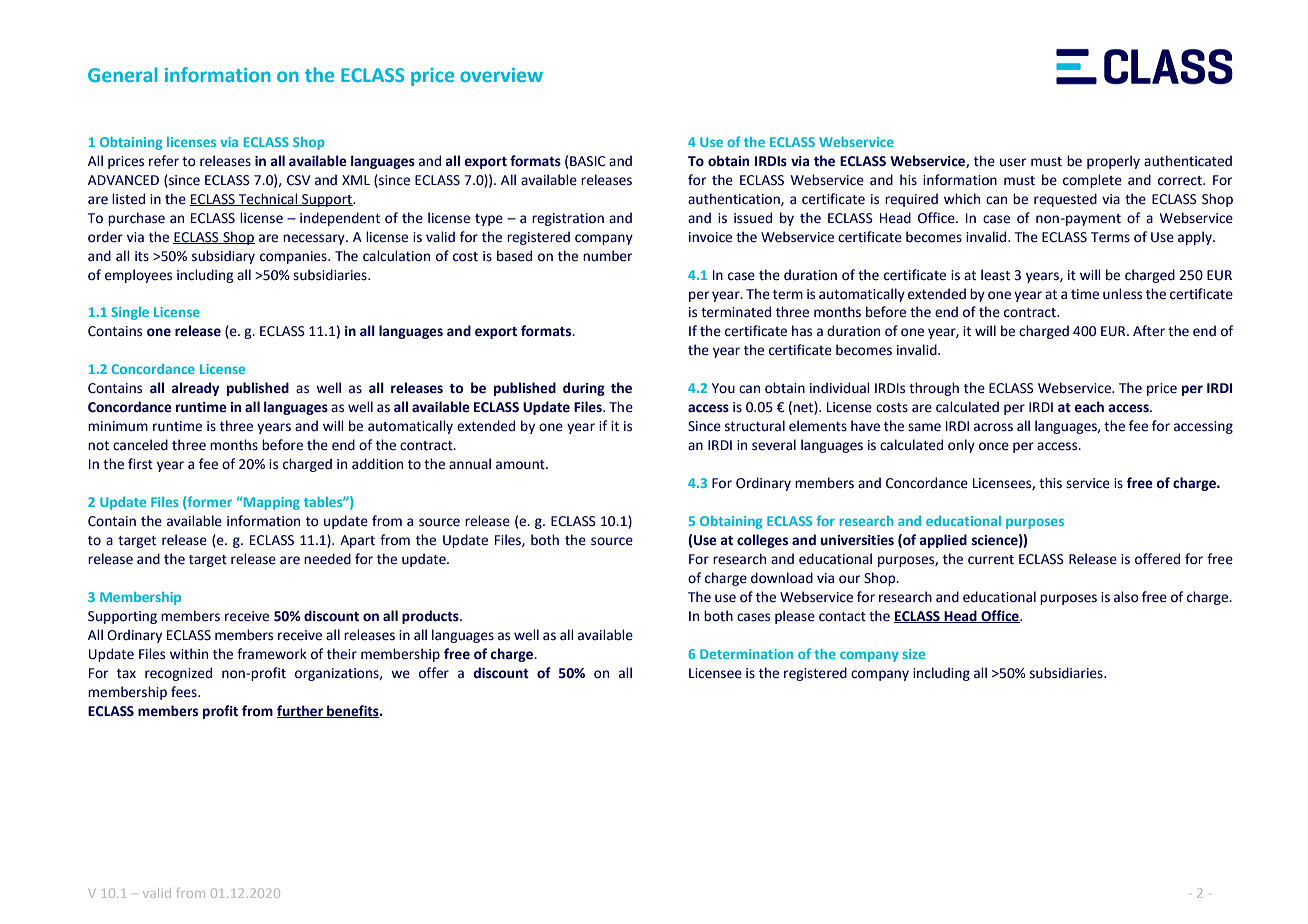 Image resolution: width=1308 pixels, height=924 pixels. What do you see at coordinates (123, 74) in the image?
I see `General` at bounding box center [123, 74].
